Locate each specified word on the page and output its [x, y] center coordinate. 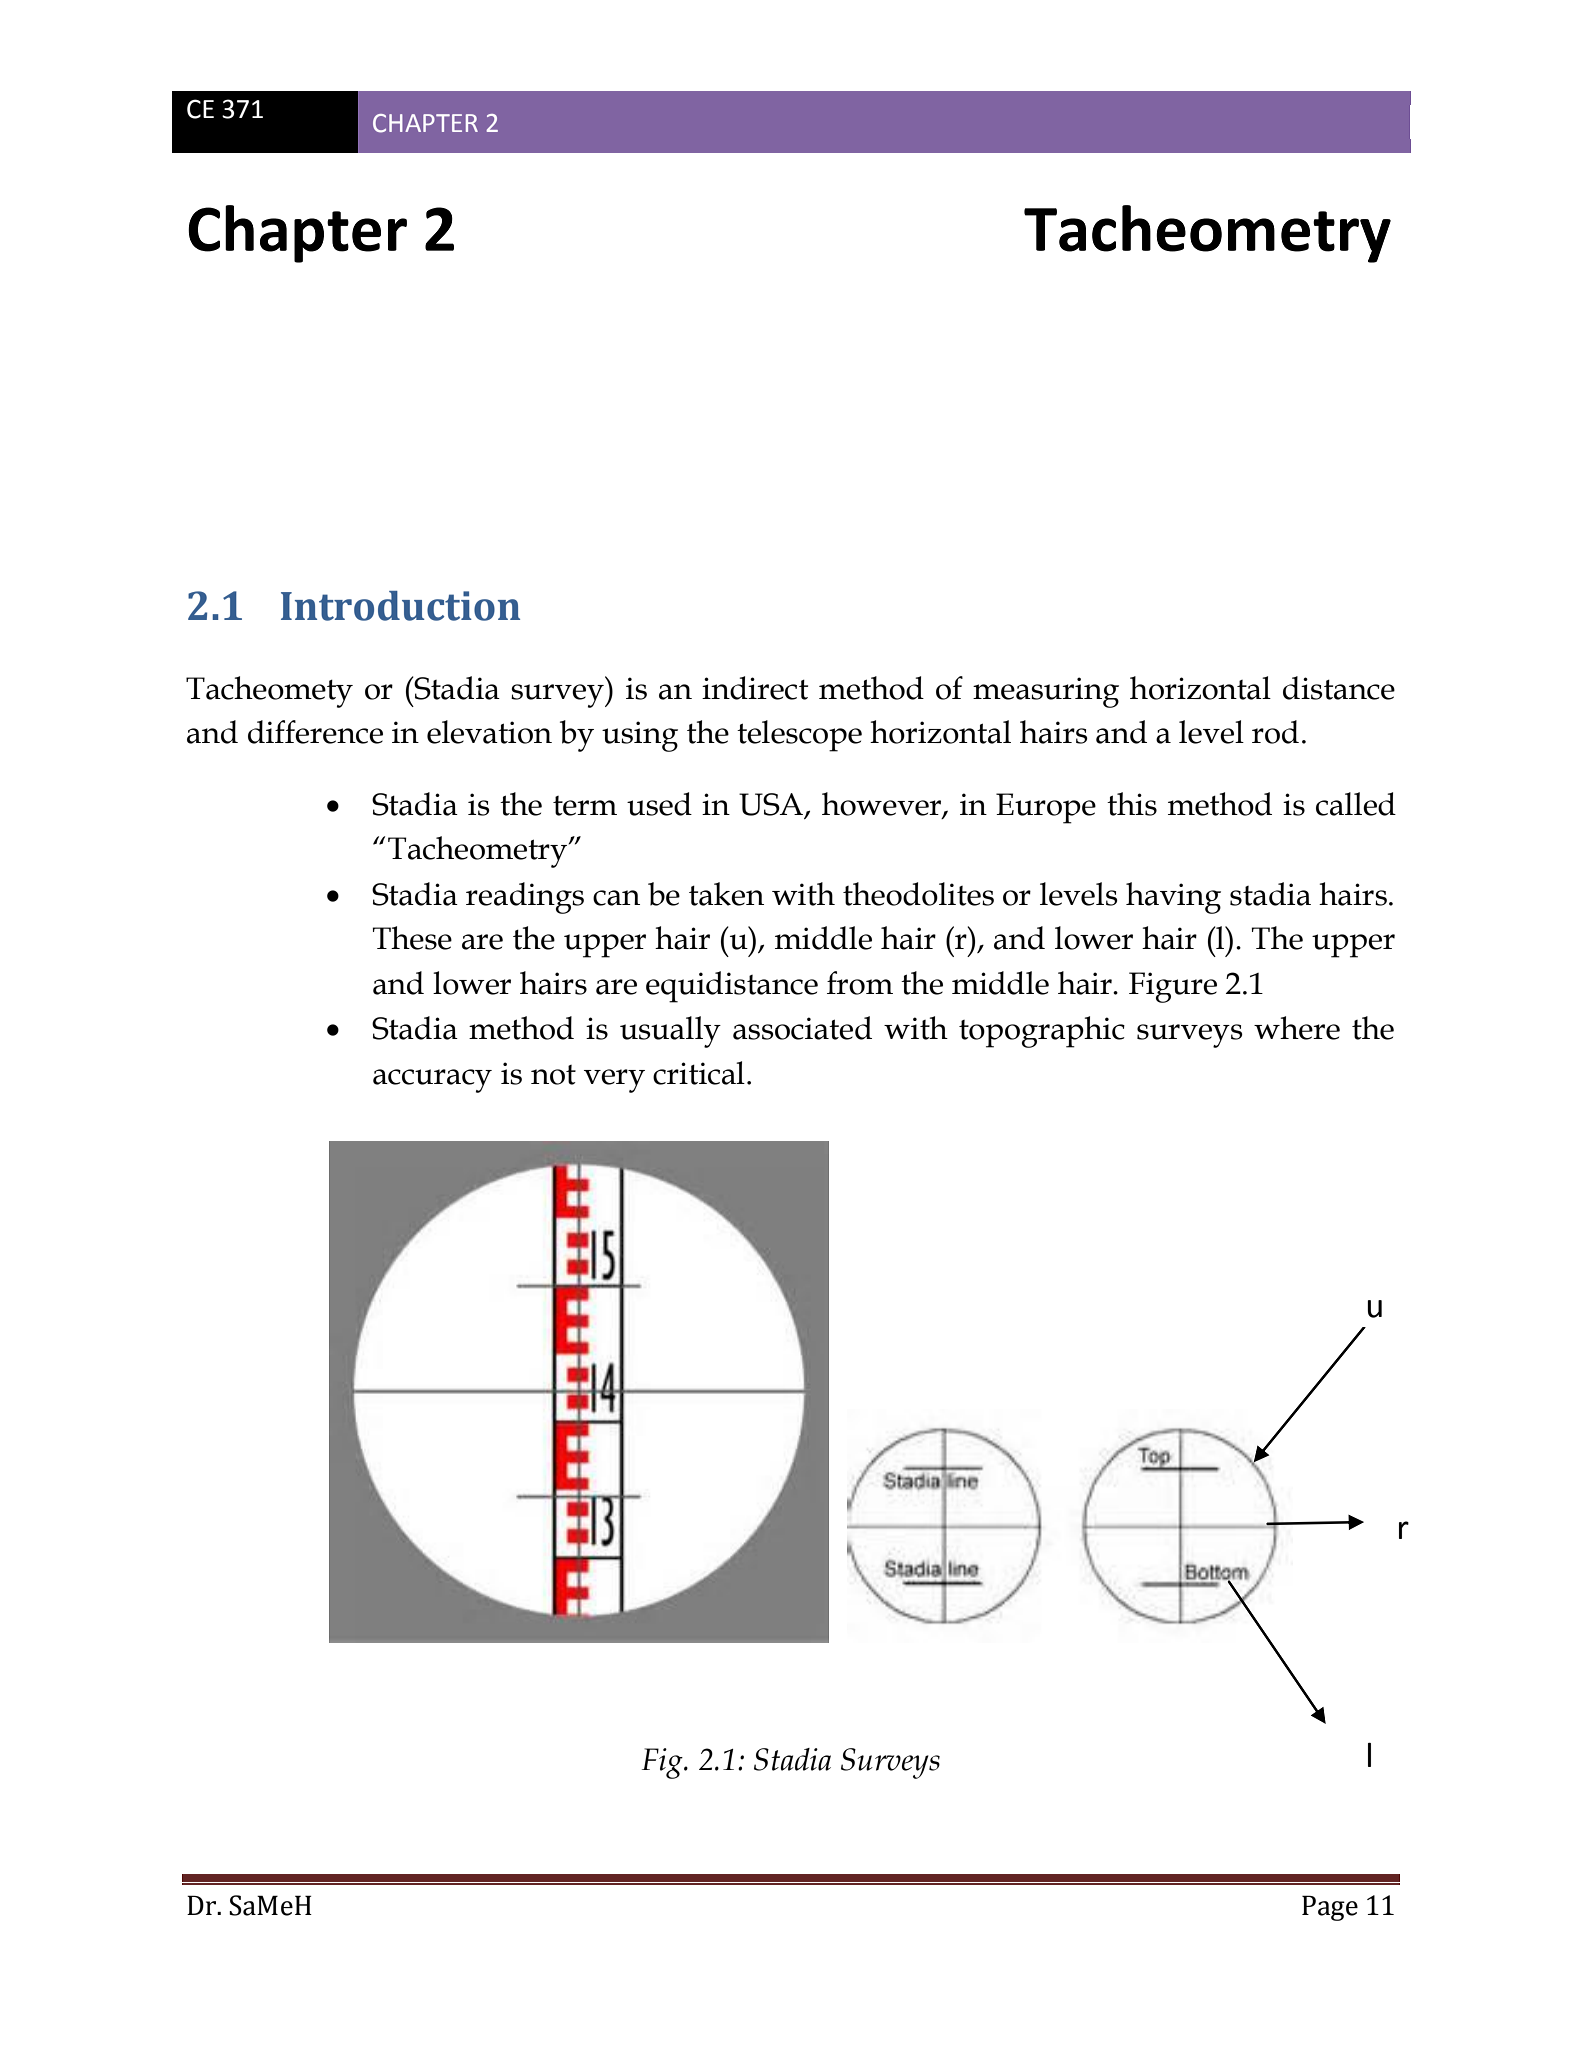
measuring [1046, 692]
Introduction [400, 606]
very [614, 1081]
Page [1330, 1908]
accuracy [432, 1081]
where [1297, 1028]
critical [699, 1073]
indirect [755, 688]
